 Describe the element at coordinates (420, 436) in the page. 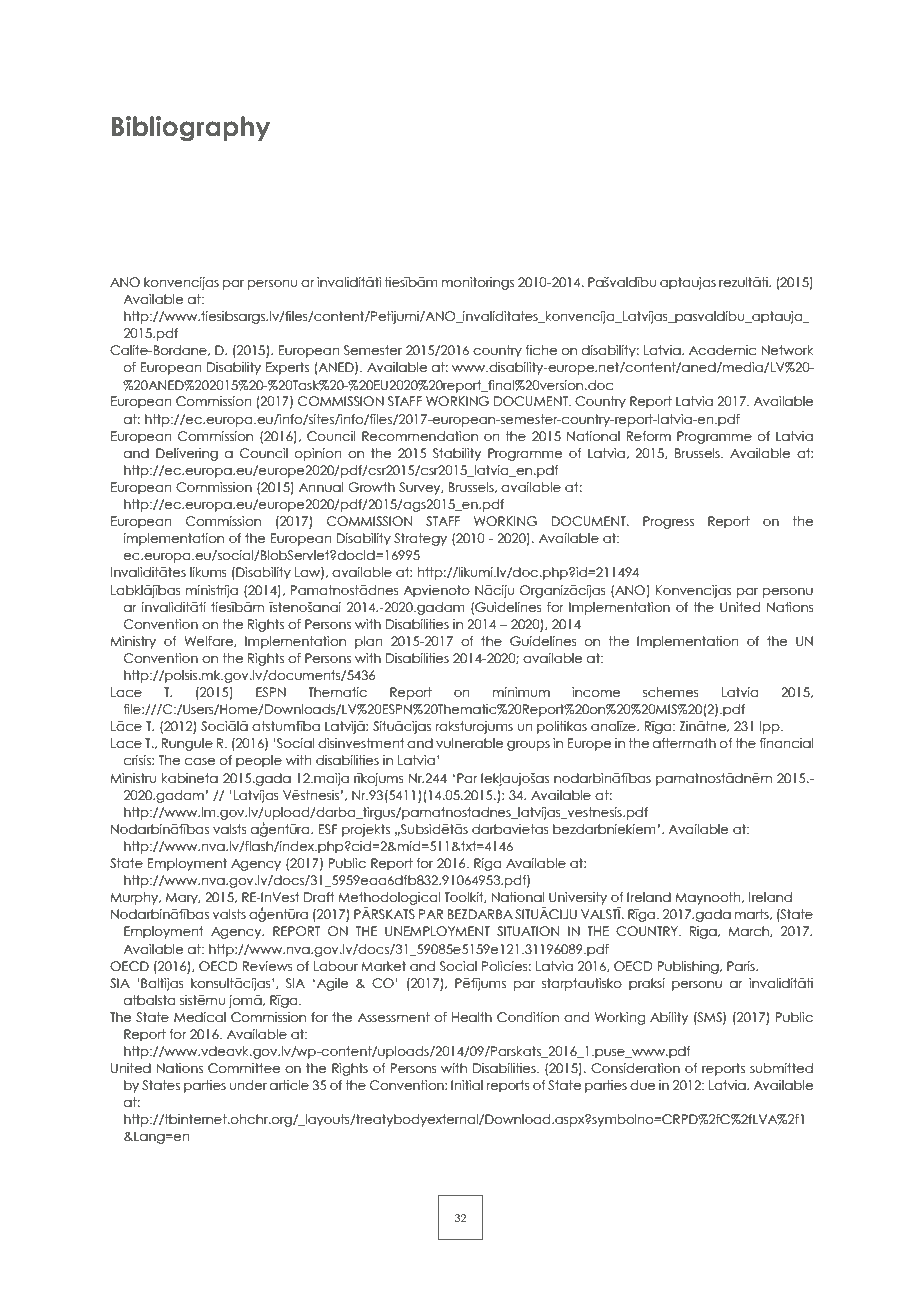

I see `Recommendation` at that location.
